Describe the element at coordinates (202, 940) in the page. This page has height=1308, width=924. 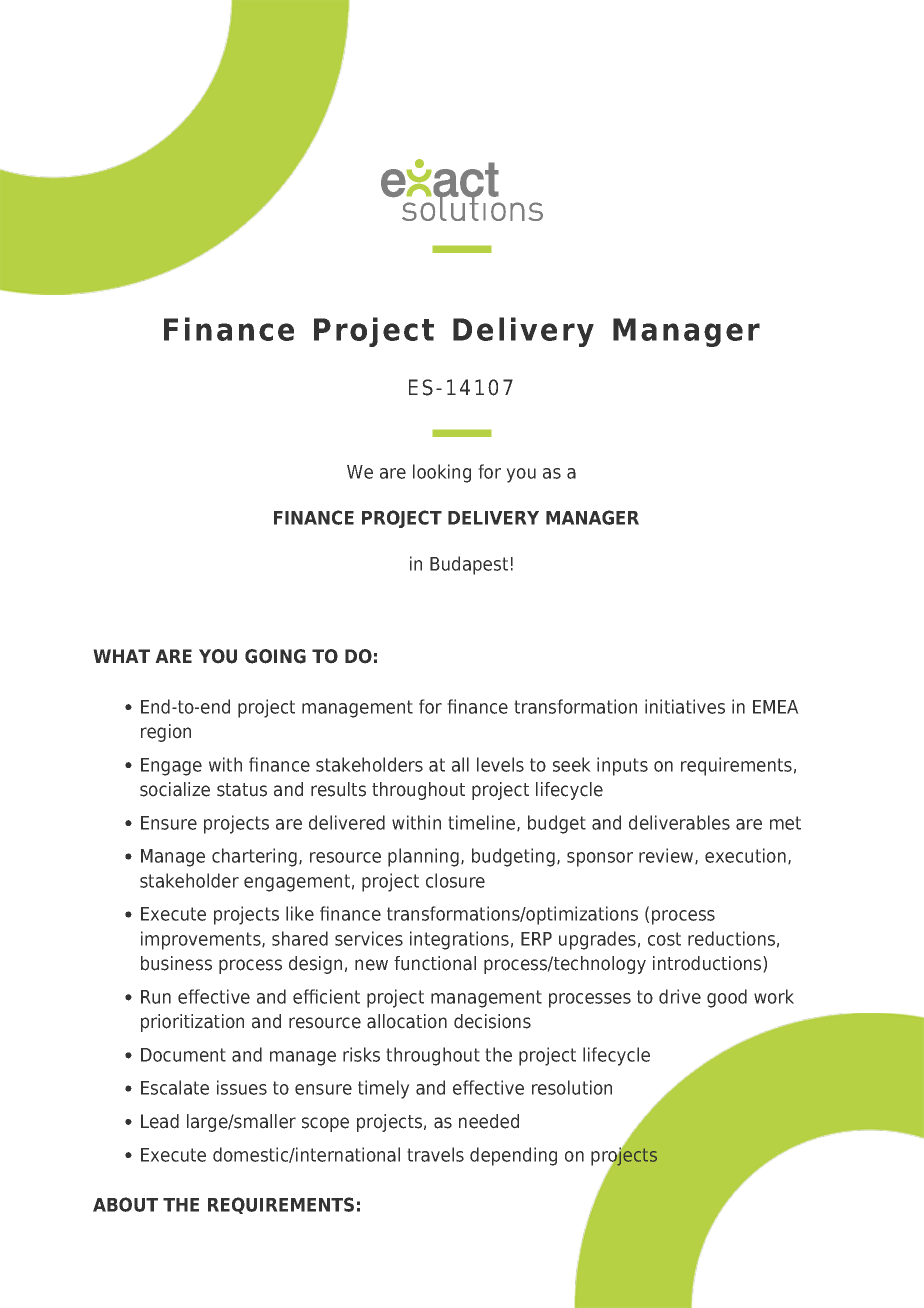
I see `improvements` at that location.
